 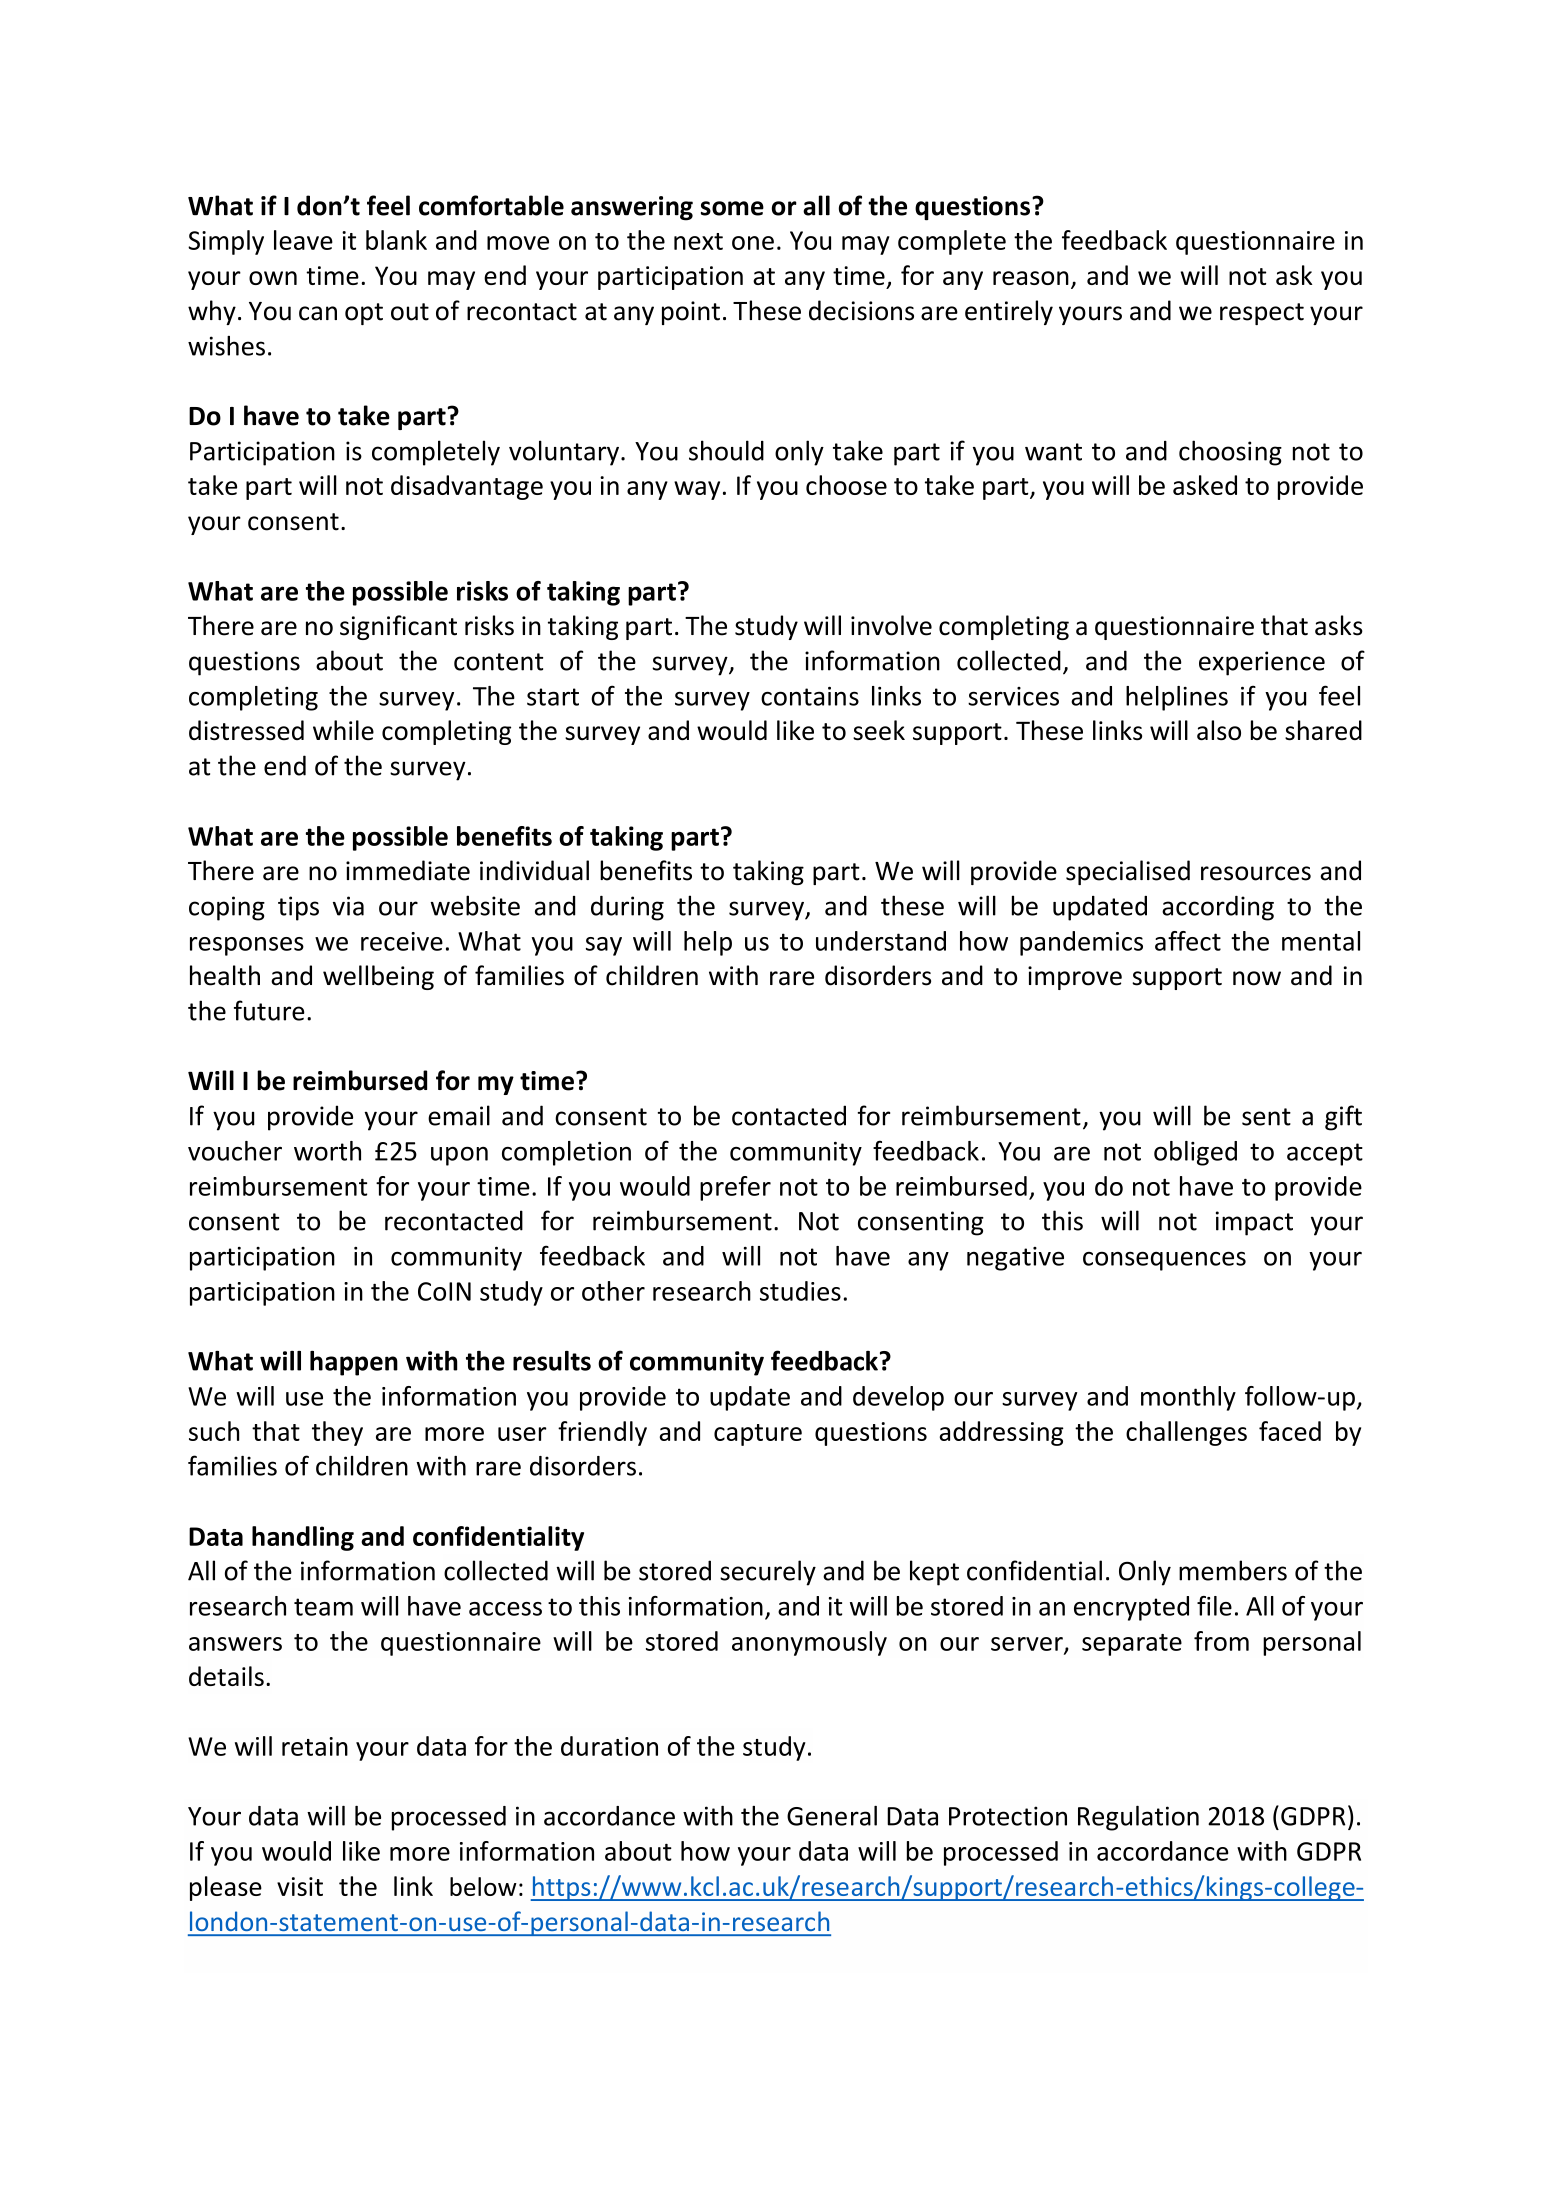 I want to click on one, so click(x=753, y=243).
